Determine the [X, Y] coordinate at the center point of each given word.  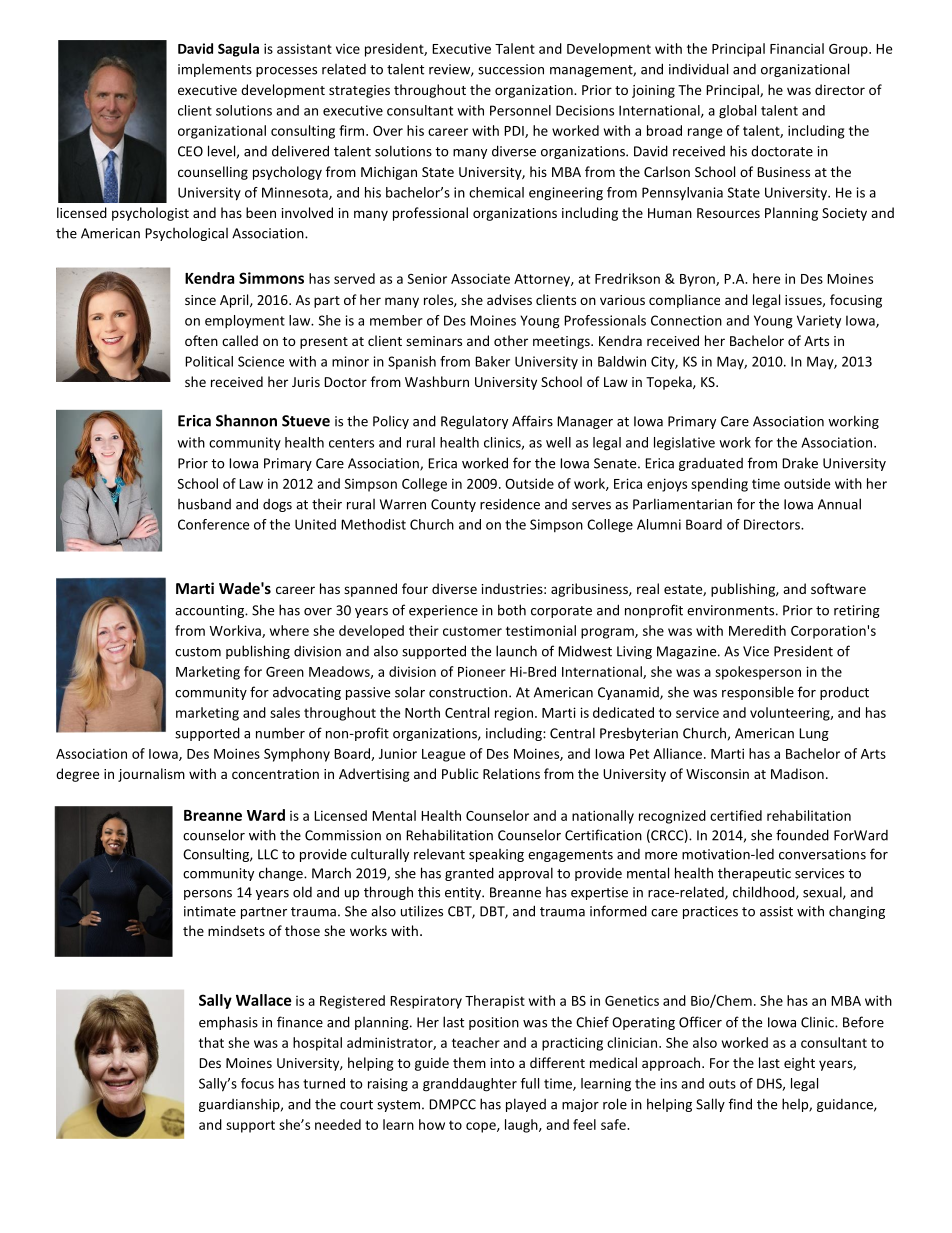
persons [208, 895]
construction [469, 692]
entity [464, 893]
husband [204, 504]
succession [511, 69]
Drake [800, 463]
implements [215, 70]
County [453, 505]
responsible [758, 693]
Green [285, 672]
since [200, 300]
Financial [797, 48]
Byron [698, 280]
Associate [480, 278]
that [211, 1042]
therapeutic [754, 874]
